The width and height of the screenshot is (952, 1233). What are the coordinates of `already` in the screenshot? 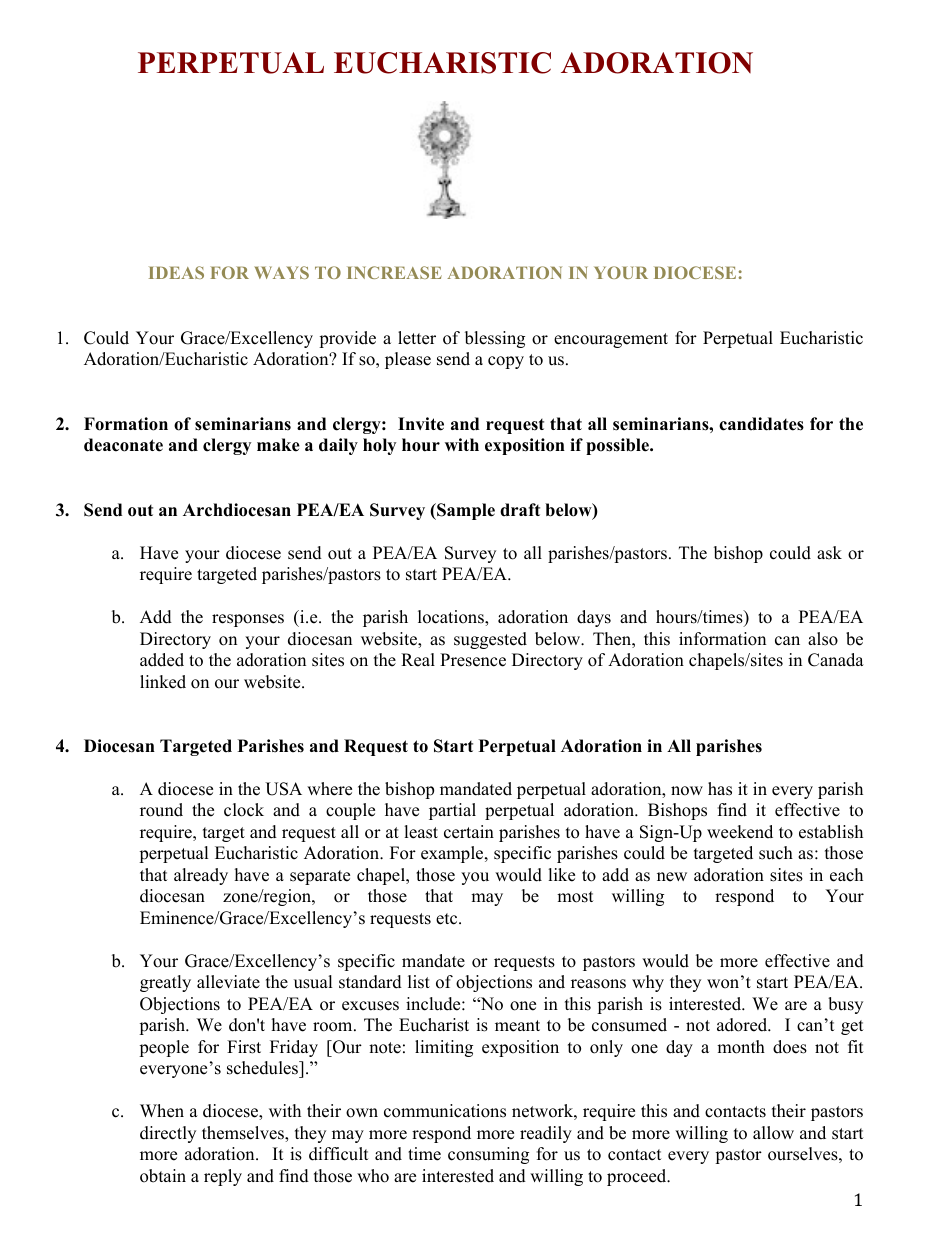 It's located at (201, 876).
